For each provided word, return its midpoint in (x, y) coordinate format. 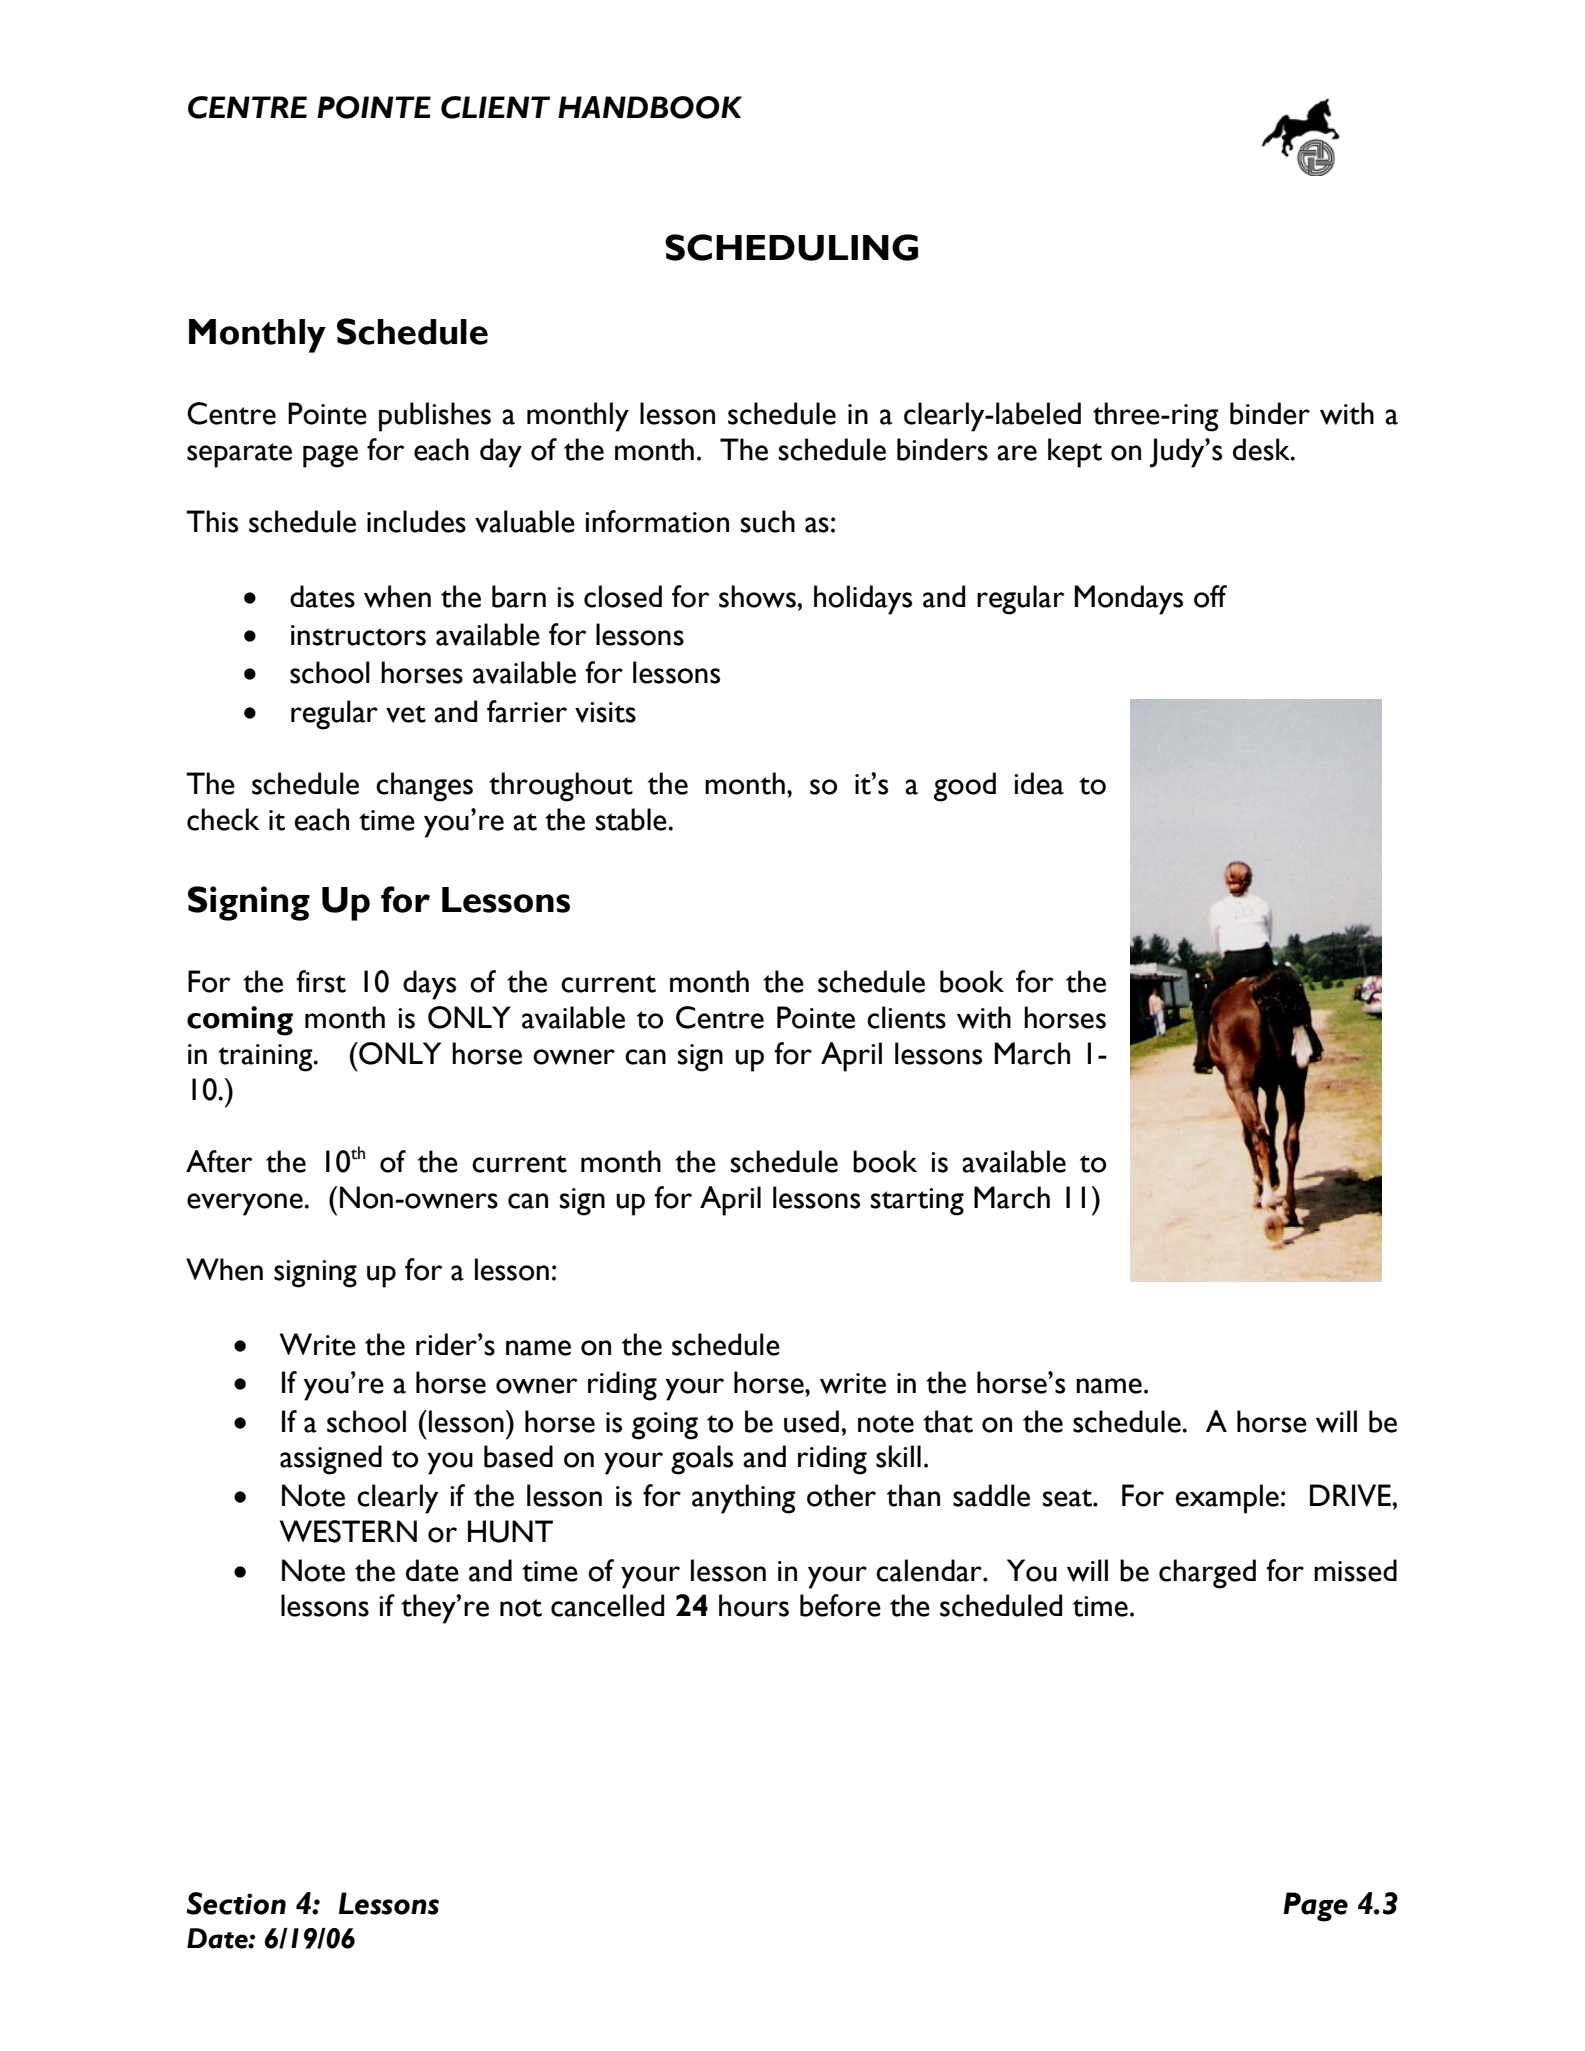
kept (1075, 453)
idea (1039, 783)
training (266, 1058)
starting (917, 1202)
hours (754, 1605)
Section (236, 1903)
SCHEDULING (791, 247)
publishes (435, 417)
